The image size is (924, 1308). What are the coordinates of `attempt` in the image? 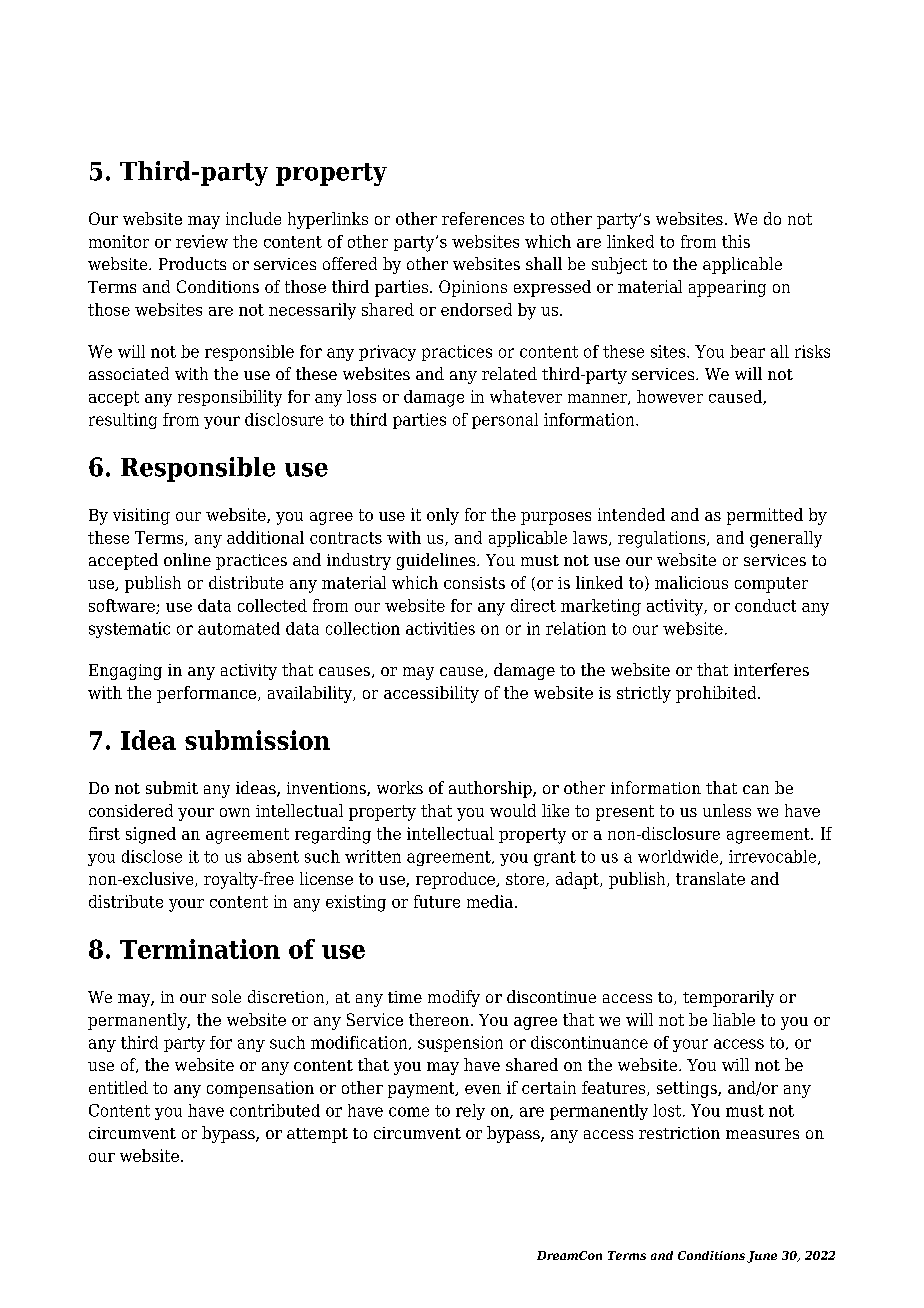 It's located at (317, 1135).
